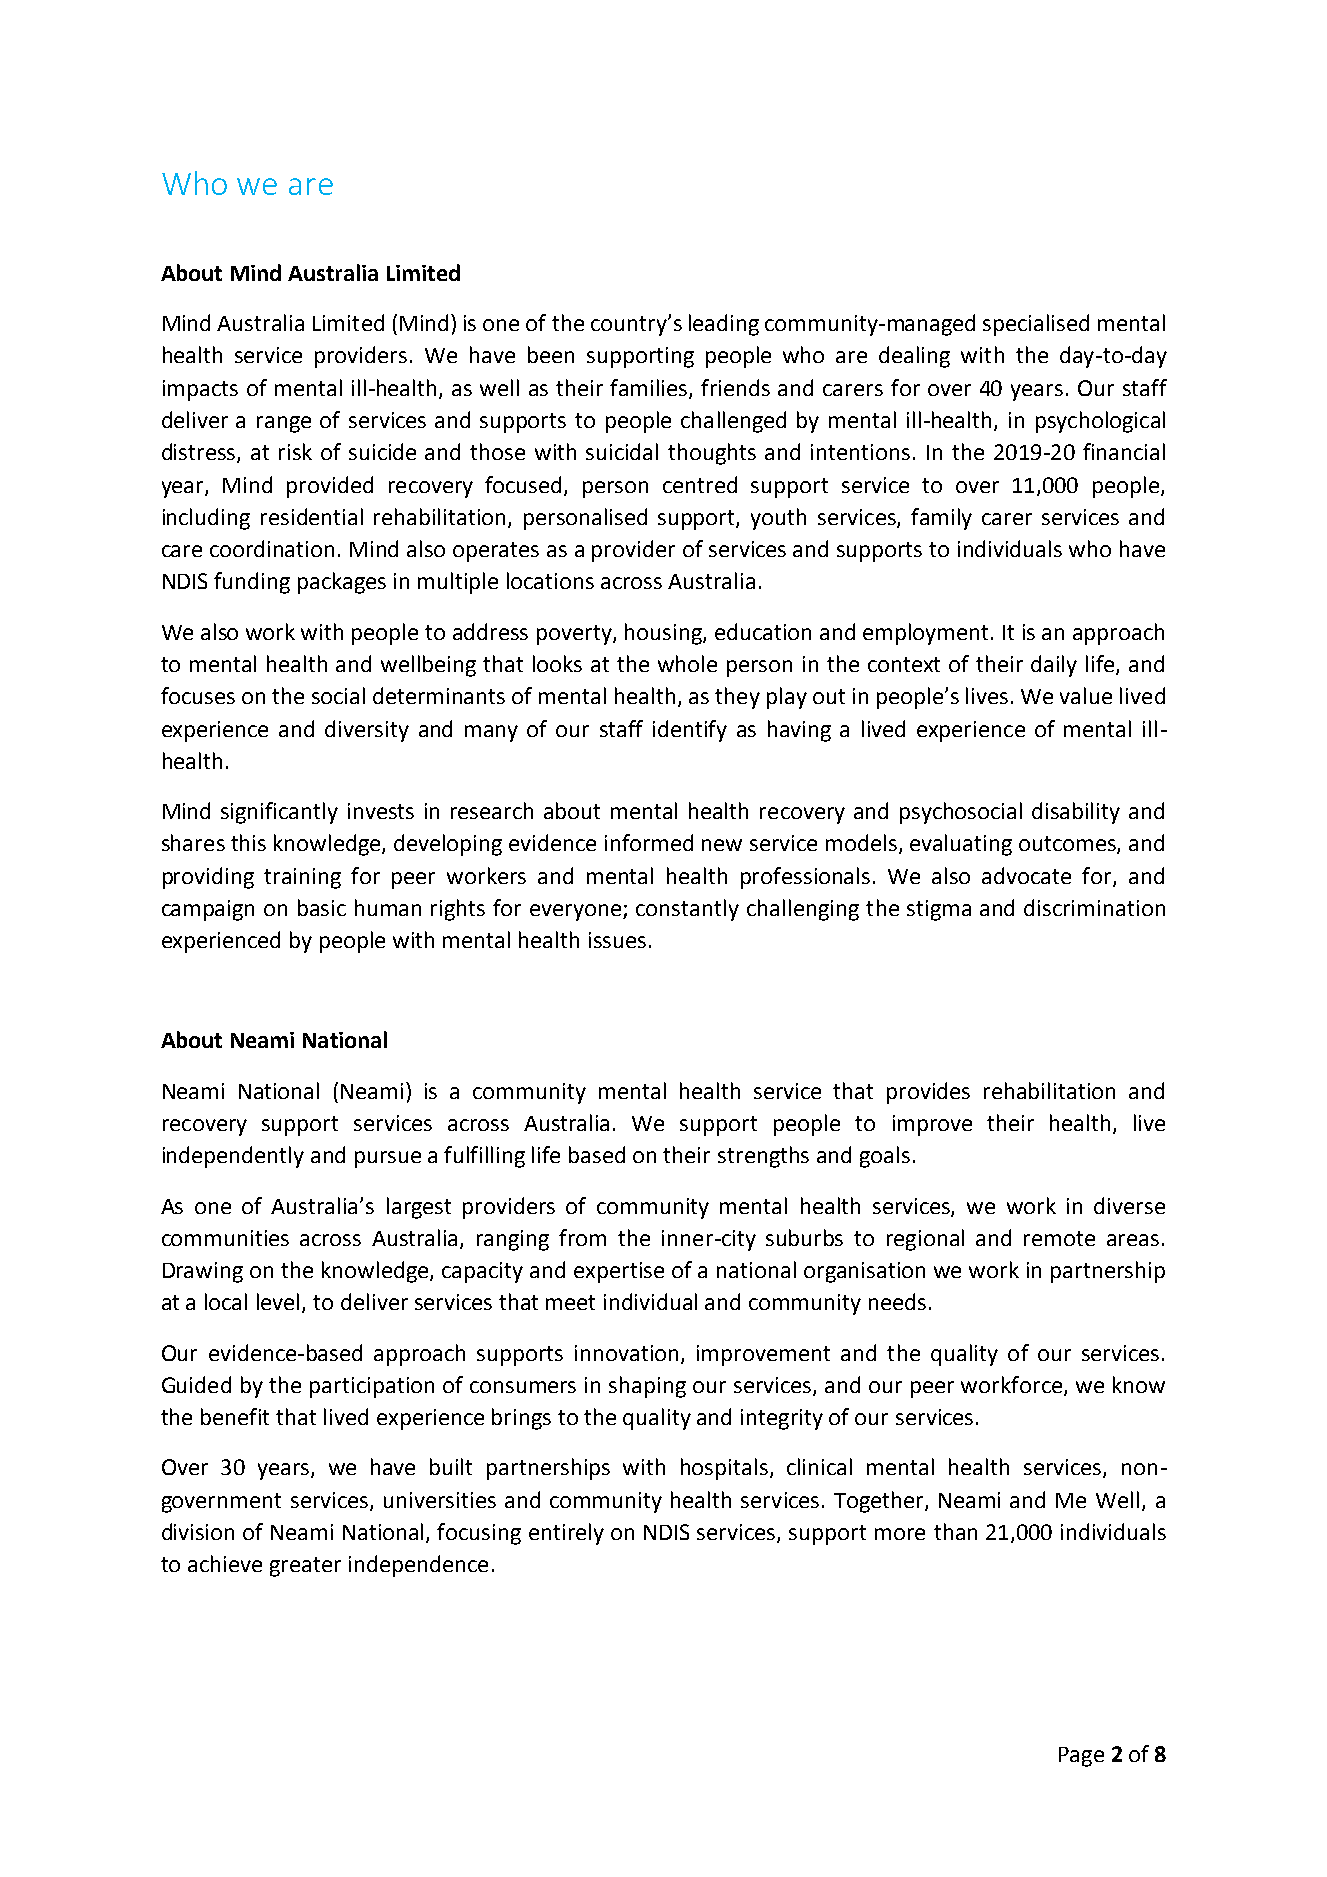 The image size is (1327, 1877). What do you see at coordinates (305, 1567) in the page?
I see `greater` at bounding box center [305, 1567].
